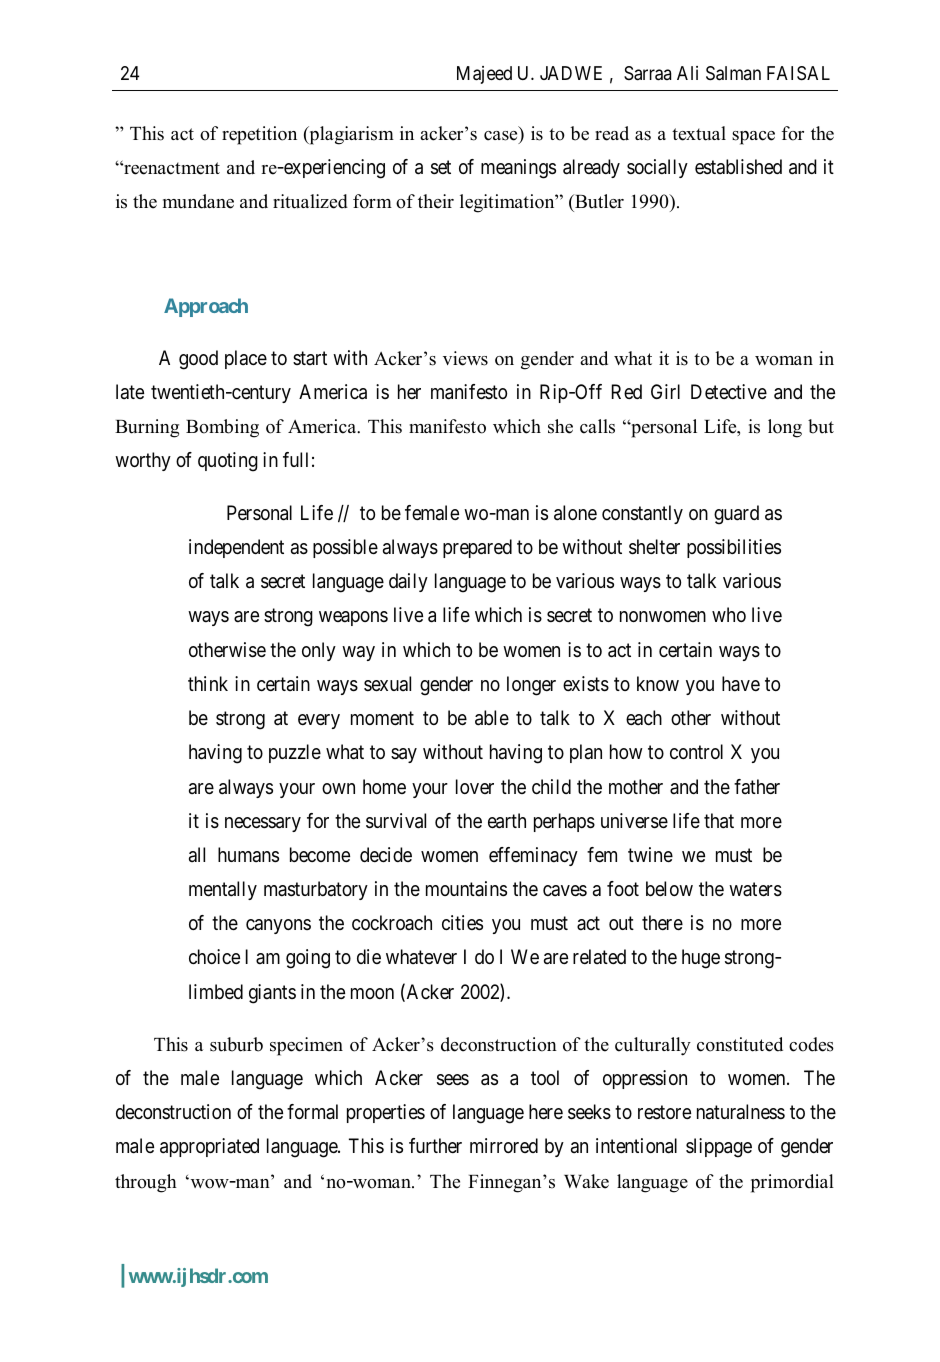 The width and height of the image is (940, 1362). Describe the element at coordinates (475, 786) in the image. I see `lover` at that location.
